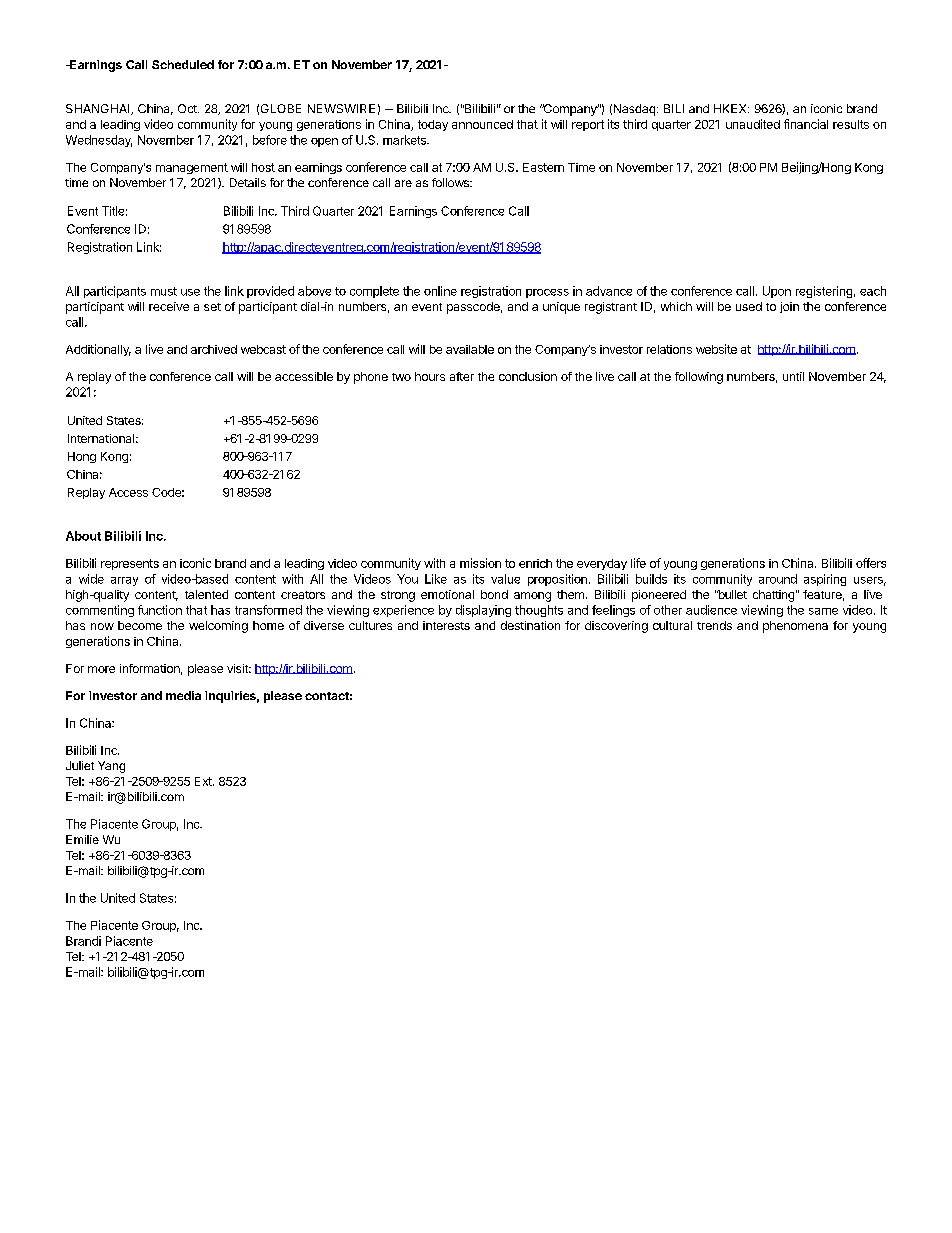 This page has height=1233, width=952. What do you see at coordinates (204, 781) in the page?
I see `Ext` at bounding box center [204, 781].
